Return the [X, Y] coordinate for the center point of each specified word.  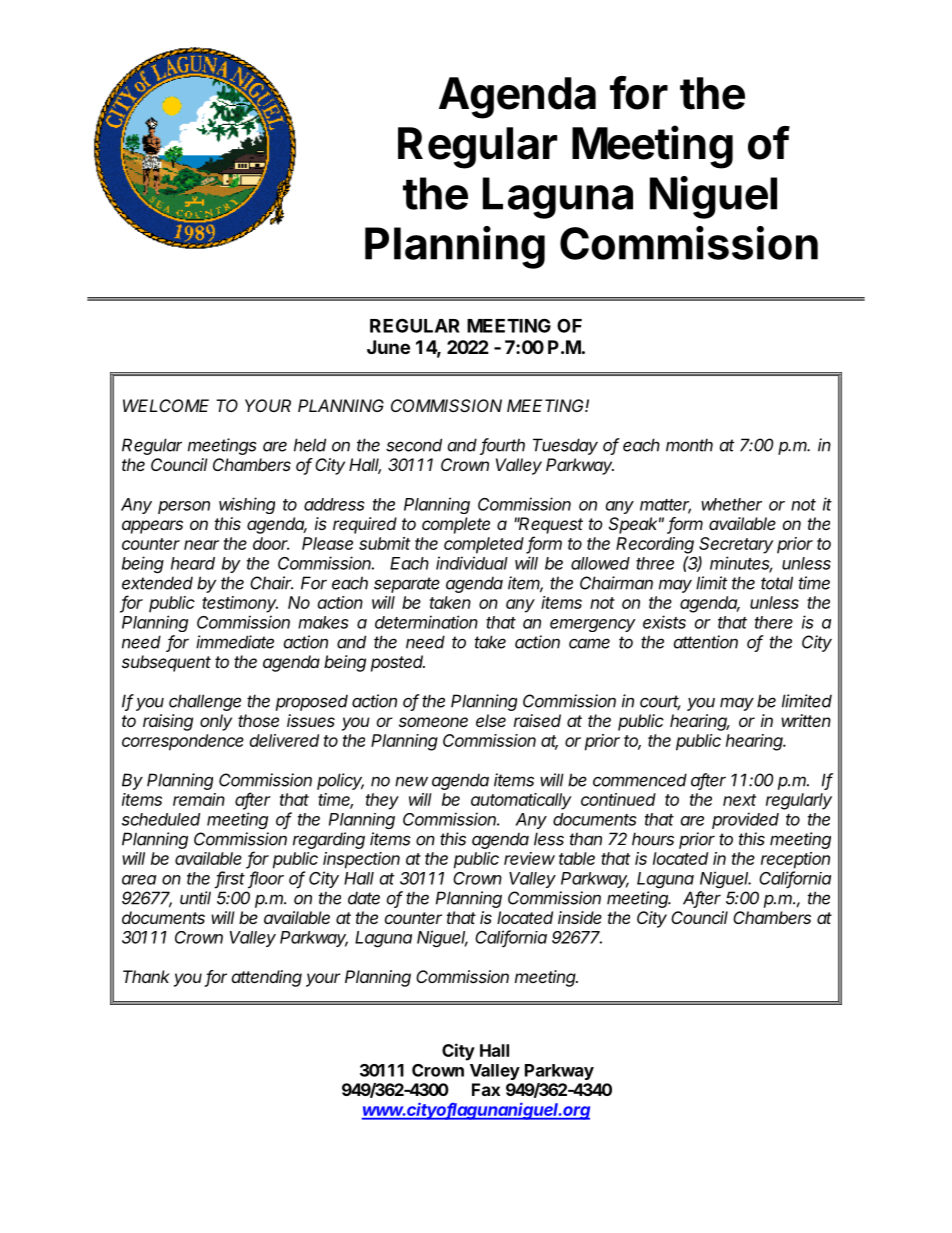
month [689, 445]
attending [267, 978]
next [739, 800]
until [195, 898]
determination [426, 622]
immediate [235, 642]
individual [472, 563]
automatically [521, 801]
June [388, 347]
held [310, 445]
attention [706, 642]
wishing [247, 505]
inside [580, 917]
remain [199, 799]
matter [665, 506]
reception [795, 860]
